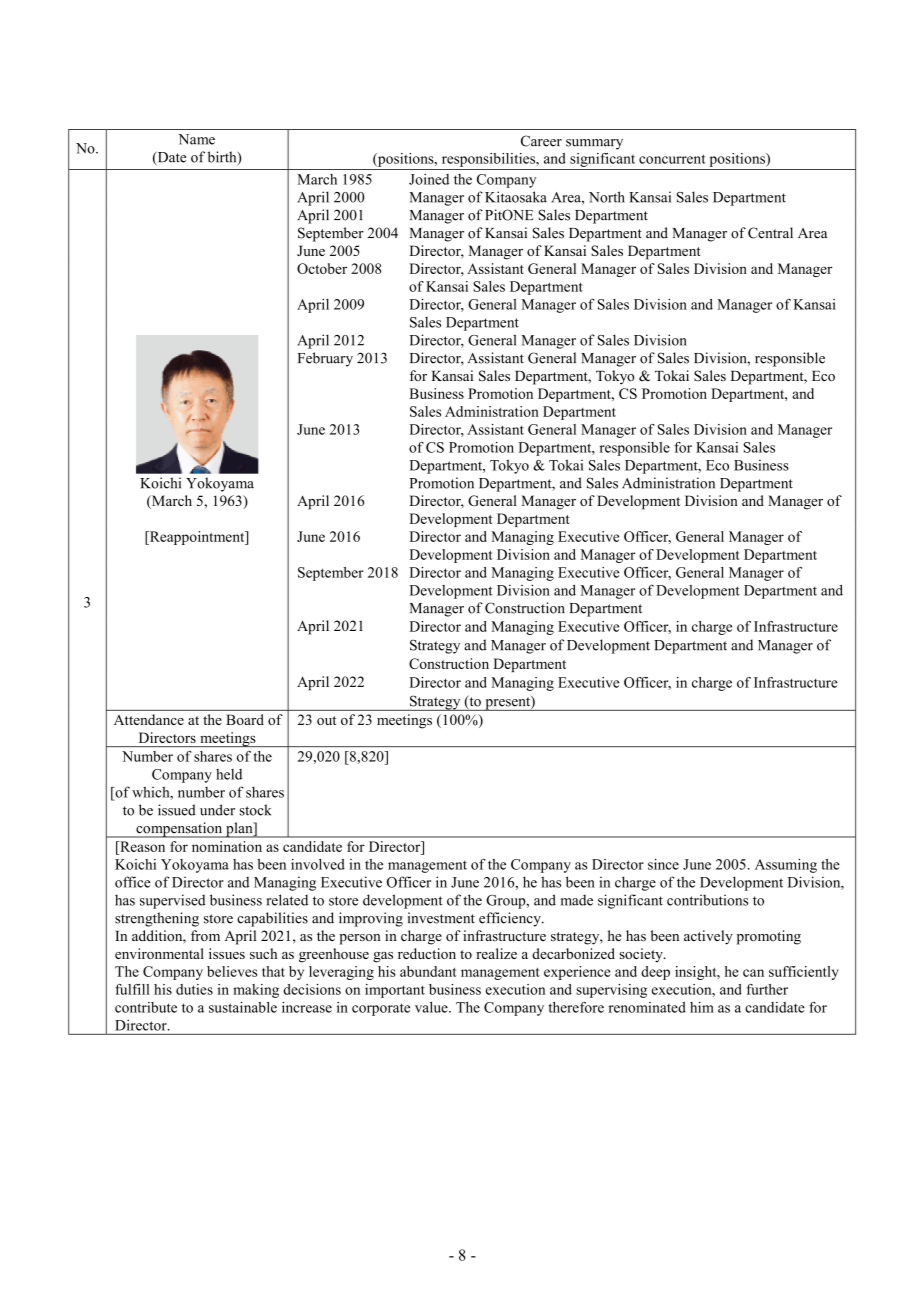 The width and height of the screenshot is (924, 1308). I want to click on duties, so click(194, 989).
